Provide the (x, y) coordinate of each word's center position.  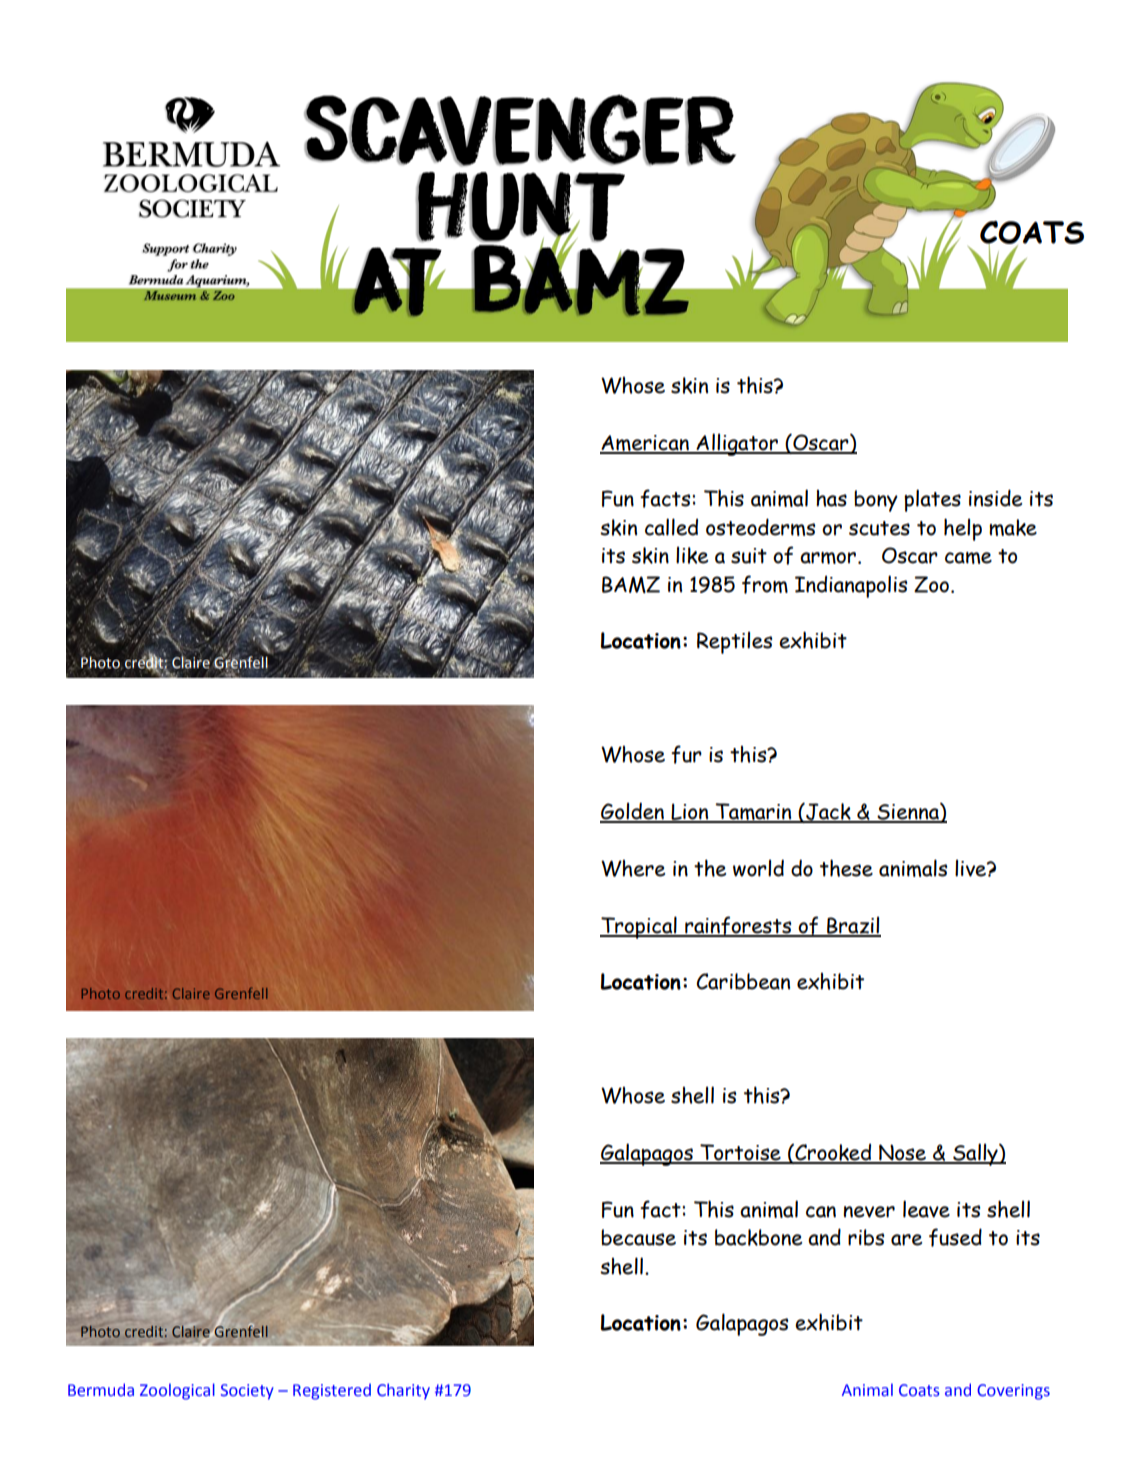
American (645, 444)
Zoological (177, 1391)
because (638, 1237)
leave (926, 1209)
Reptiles (734, 642)
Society (247, 1392)
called (671, 527)
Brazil (853, 926)
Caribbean (743, 981)
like (692, 555)
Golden (633, 812)
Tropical (639, 927)
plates (932, 500)
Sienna (908, 812)
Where (633, 868)
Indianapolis (851, 586)
